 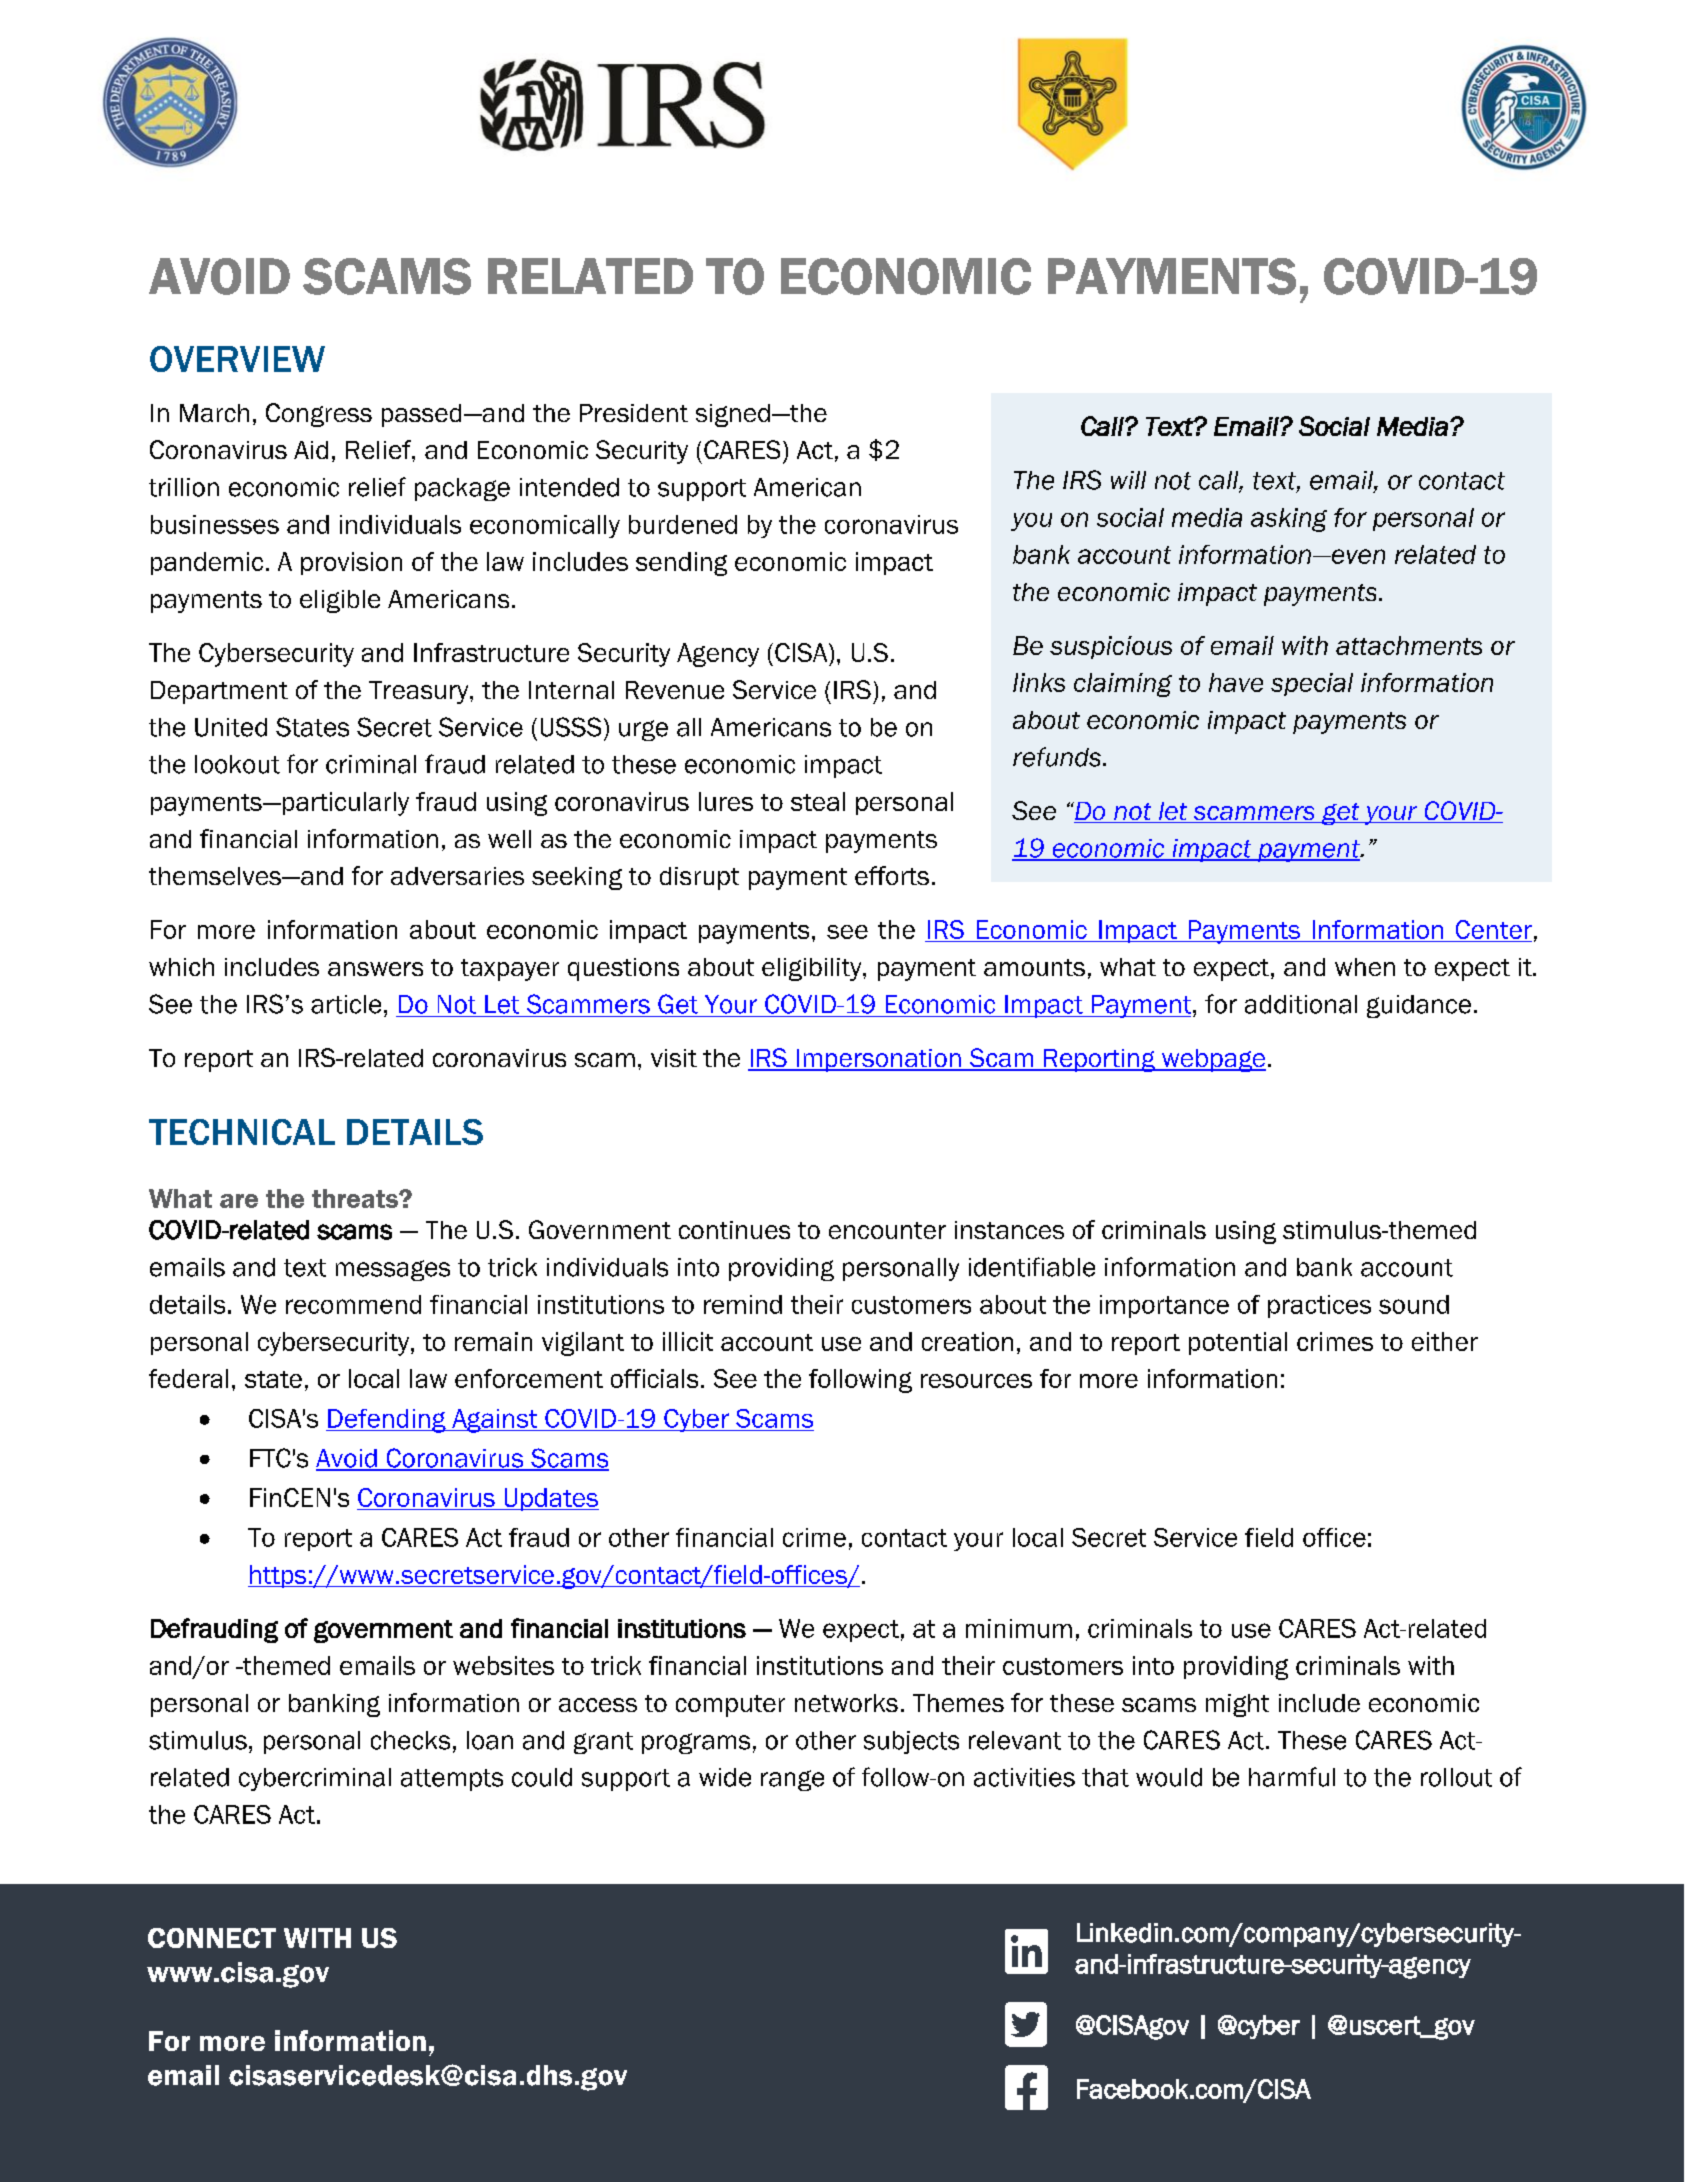 What do you see at coordinates (1289, 520) in the screenshot?
I see `asking` at bounding box center [1289, 520].
